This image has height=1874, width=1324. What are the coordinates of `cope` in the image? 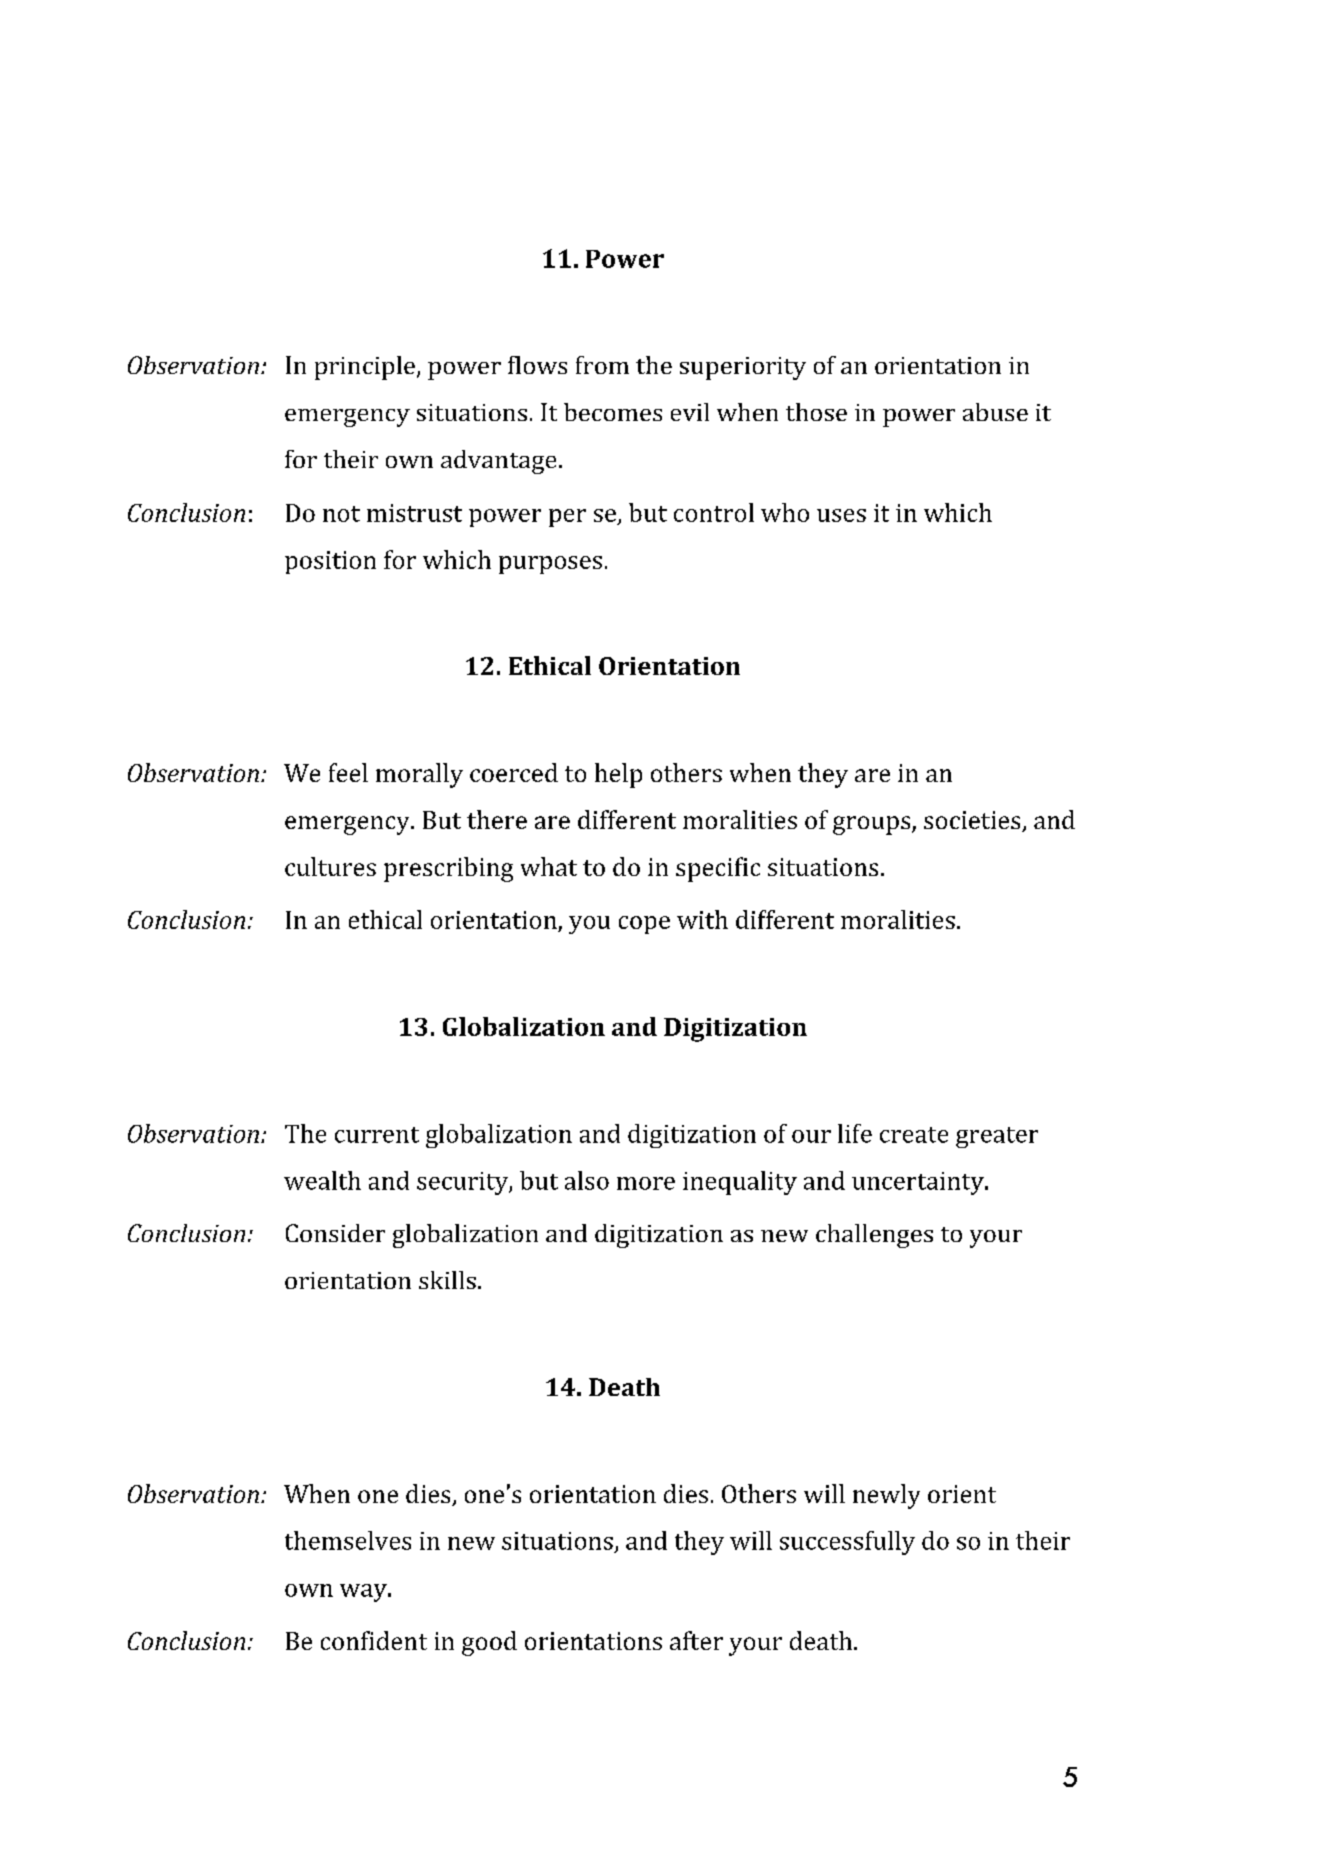 It's located at (644, 925).
